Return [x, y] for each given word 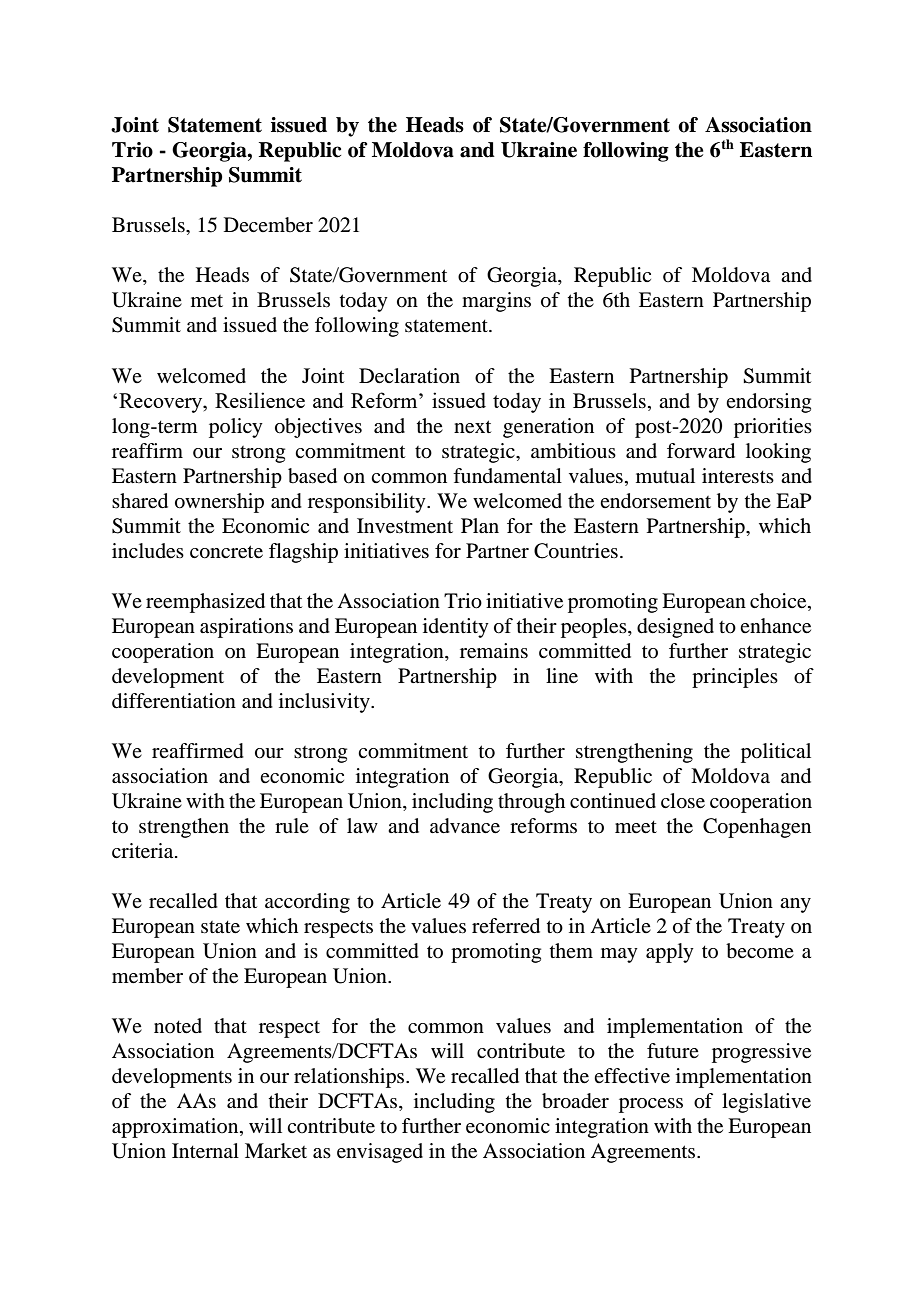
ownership [219, 503]
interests [738, 476]
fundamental [507, 476]
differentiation [174, 701]
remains [494, 651]
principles [735, 678]
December [268, 225]
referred [506, 926]
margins [496, 302]
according [307, 903]
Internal [205, 1151]
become [760, 951]
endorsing [768, 403]
